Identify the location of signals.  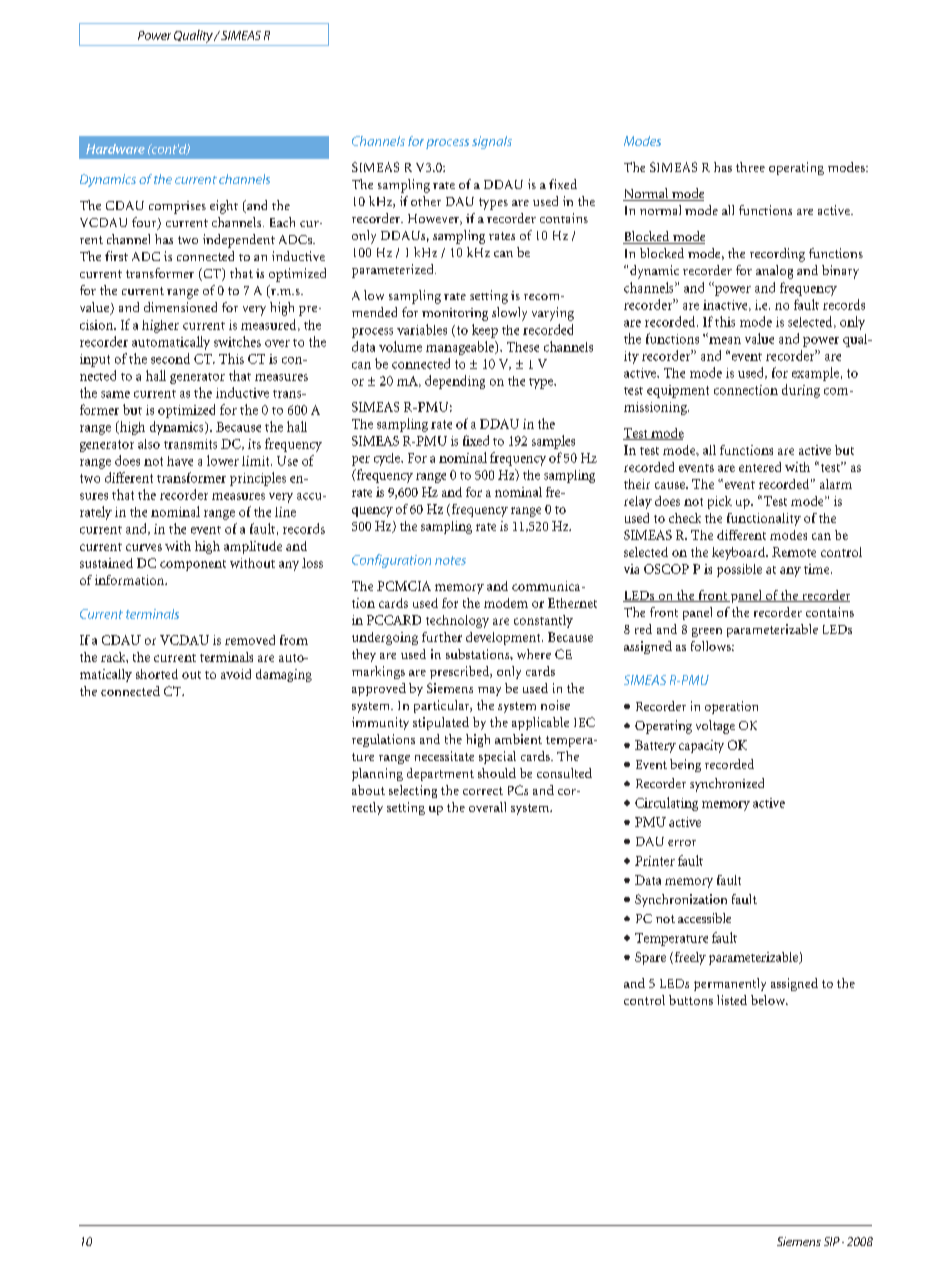
(492, 142).
